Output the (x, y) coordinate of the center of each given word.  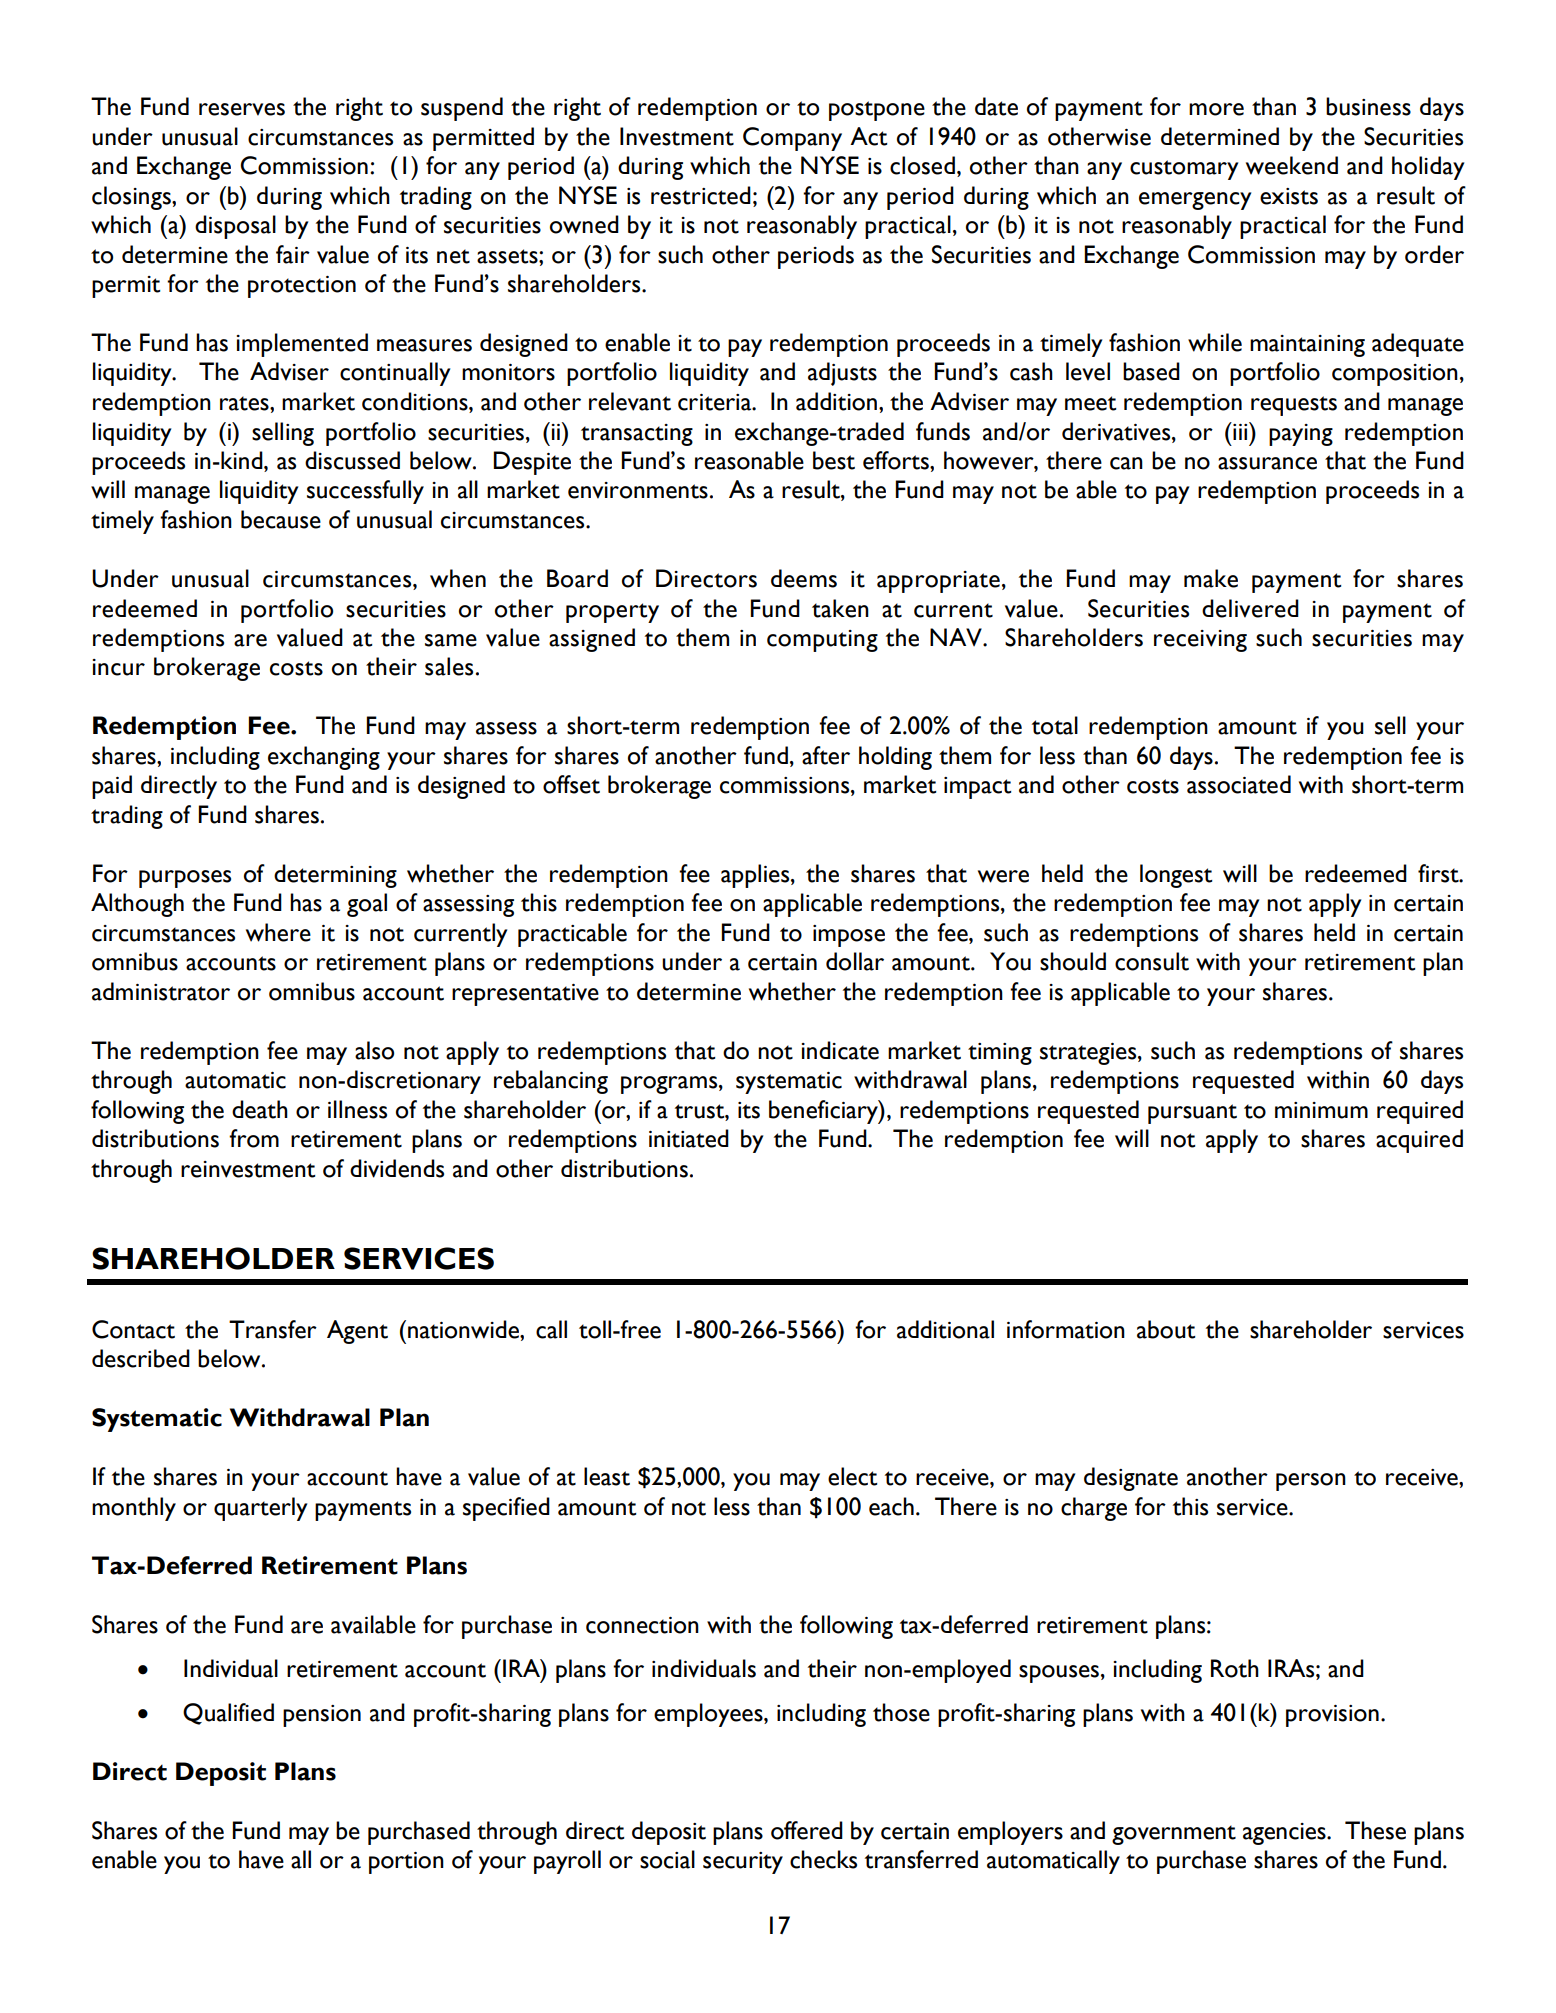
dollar (855, 961)
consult (1152, 961)
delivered (1250, 608)
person (1311, 1482)
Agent (357, 1332)
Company (792, 139)
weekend (1292, 165)
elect (852, 1476)
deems (804, 578)
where (278, 932)
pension (322, 1716)
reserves (242, 109)
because (281, 519)
